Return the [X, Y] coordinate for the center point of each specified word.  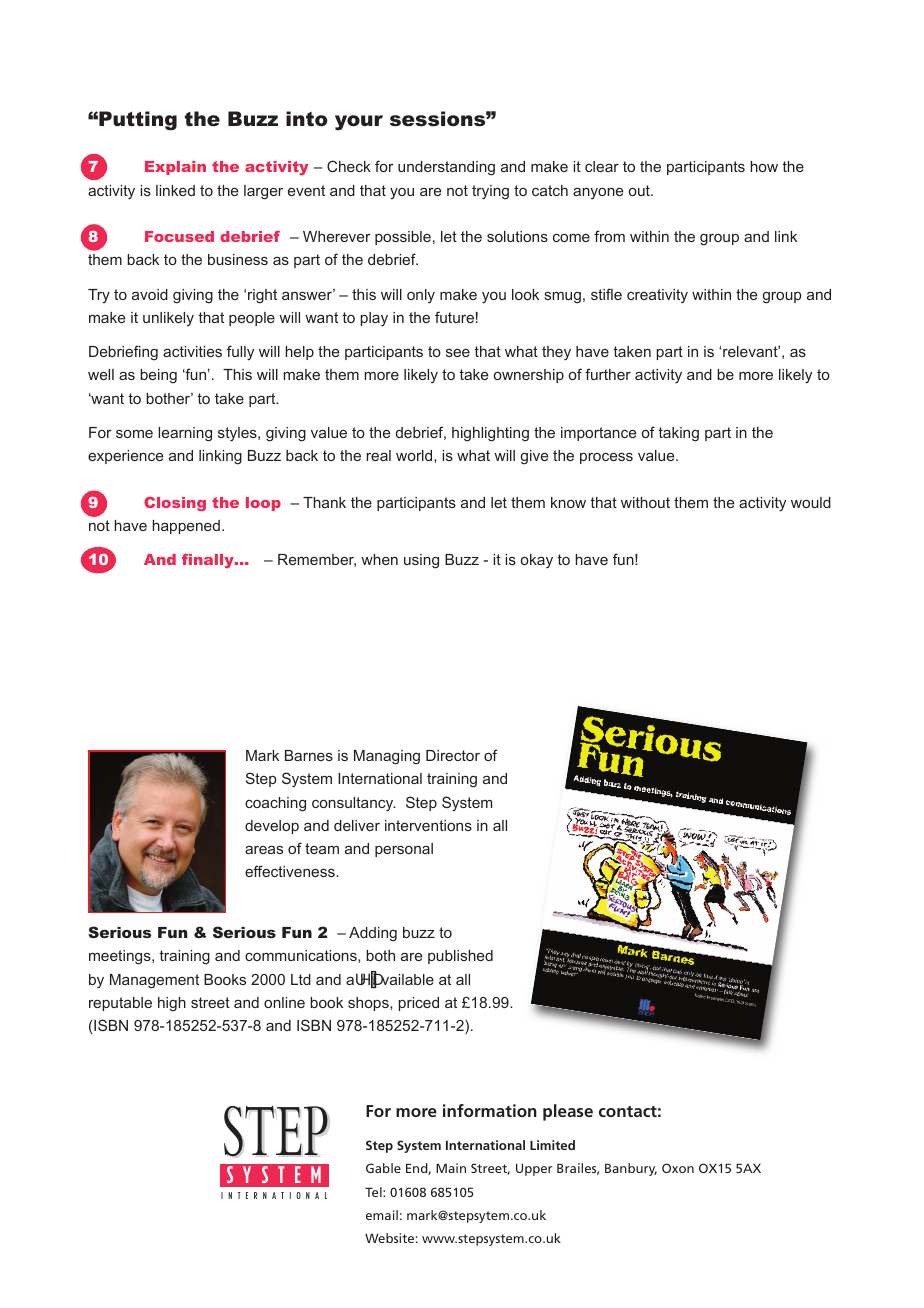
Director [453, 755]
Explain [175, 168]
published [460, 957]
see [458, 353]
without [645, 502]
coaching [275, 804]
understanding [446, 168]
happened [186, 527]
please [568, 1112]
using [421, 561]
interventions [428, 825]
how [764, 166]
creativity [657, 296]
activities [192, 351]
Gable [383, 1168]
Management [154, 981]
